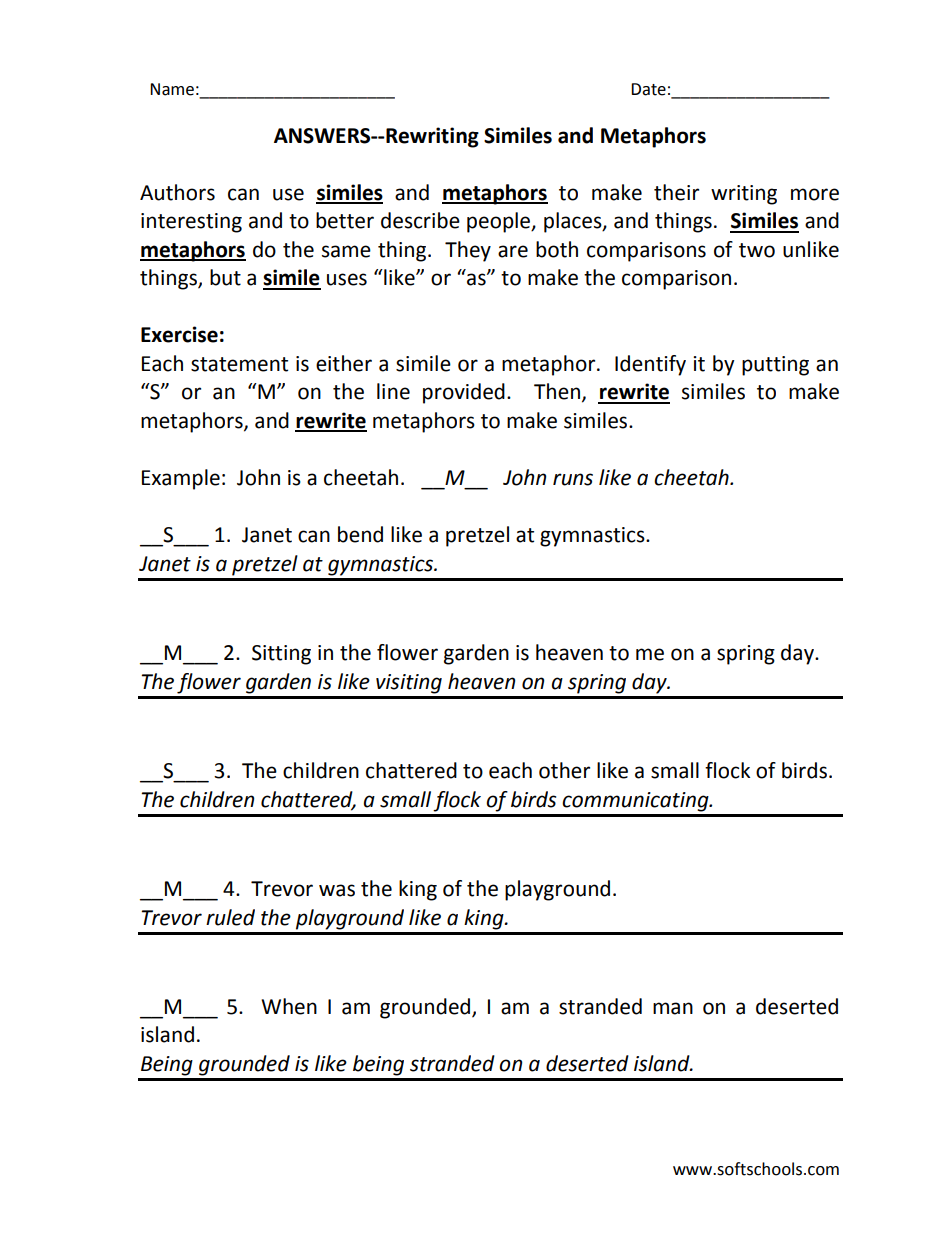 This image has width=952, height=1233. I want to click on communicating, so click(636, 802).
